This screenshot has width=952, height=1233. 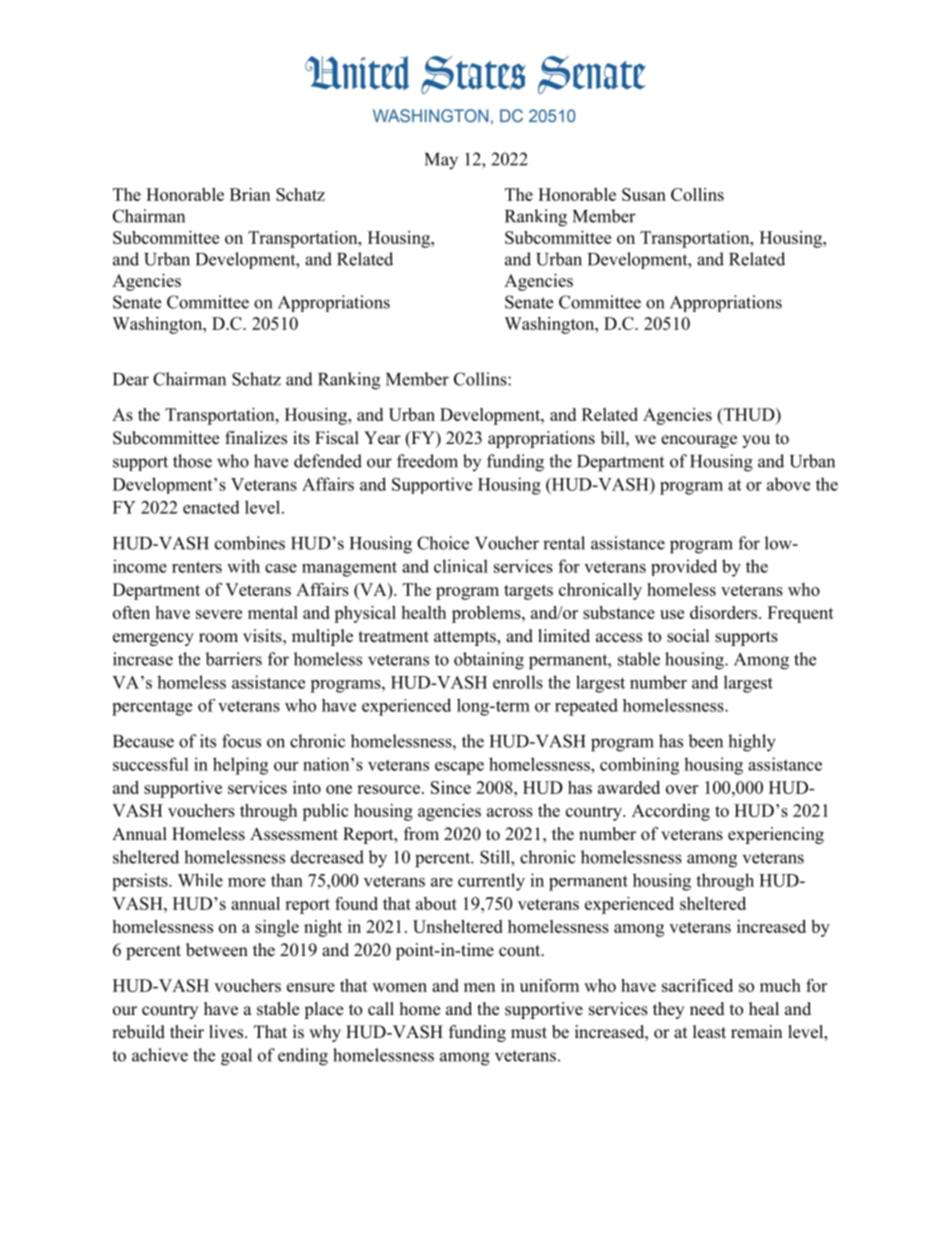 What do you see at coordinates (699, 441) in the screenshot?
I see `encourage` at bounding box center [699, 441].
